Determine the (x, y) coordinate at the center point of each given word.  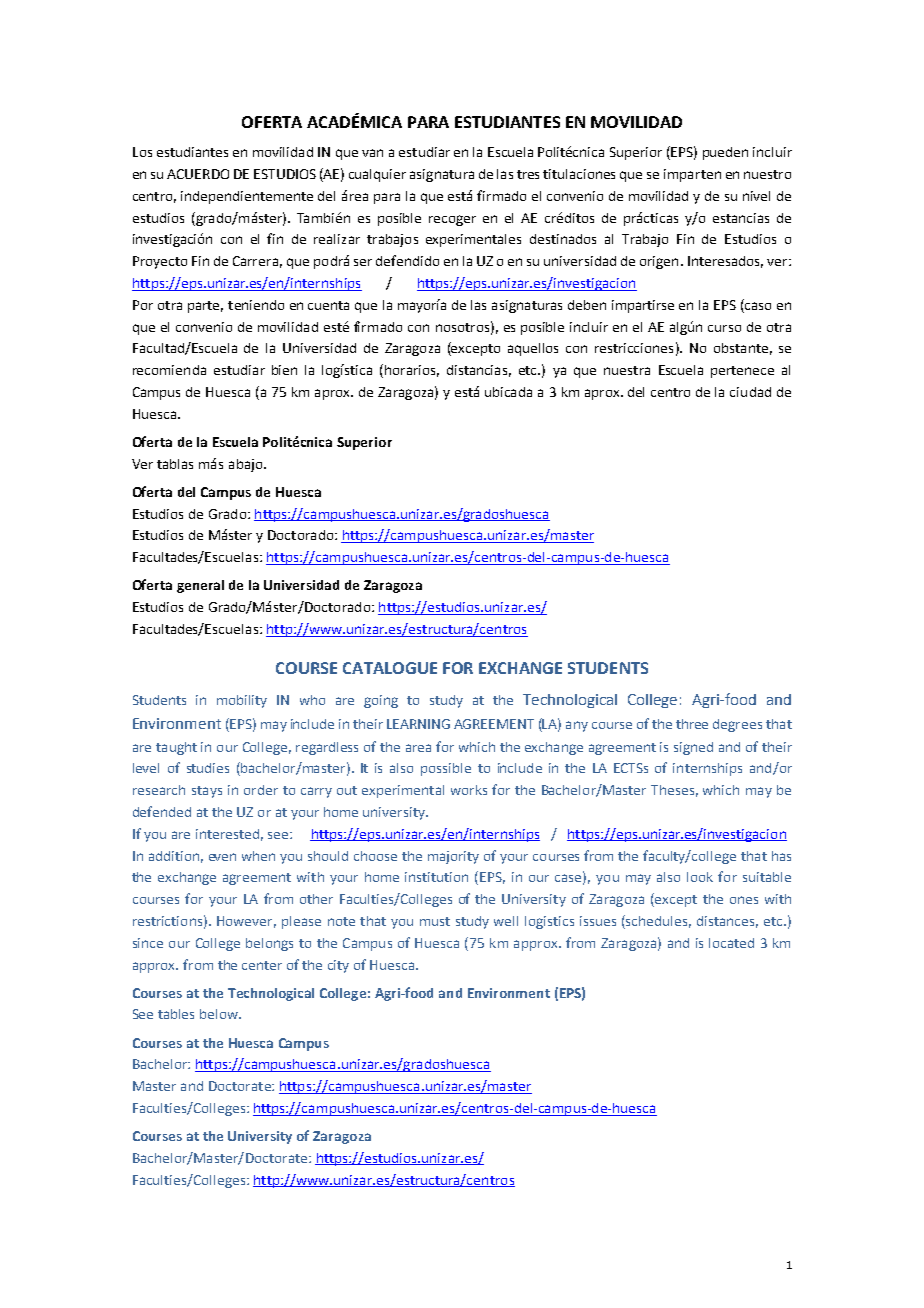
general (200, 586)
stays (207, 792)
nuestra (627, 370)
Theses (672, 790)
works (469, 790)
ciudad (750, 392)
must (435, 921)
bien (284, 370)
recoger (452, 220)
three (692, 724)
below (220, 1014)
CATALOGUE (390, 668)
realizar (337, 239)
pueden (725, 153)
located (731, 943)
